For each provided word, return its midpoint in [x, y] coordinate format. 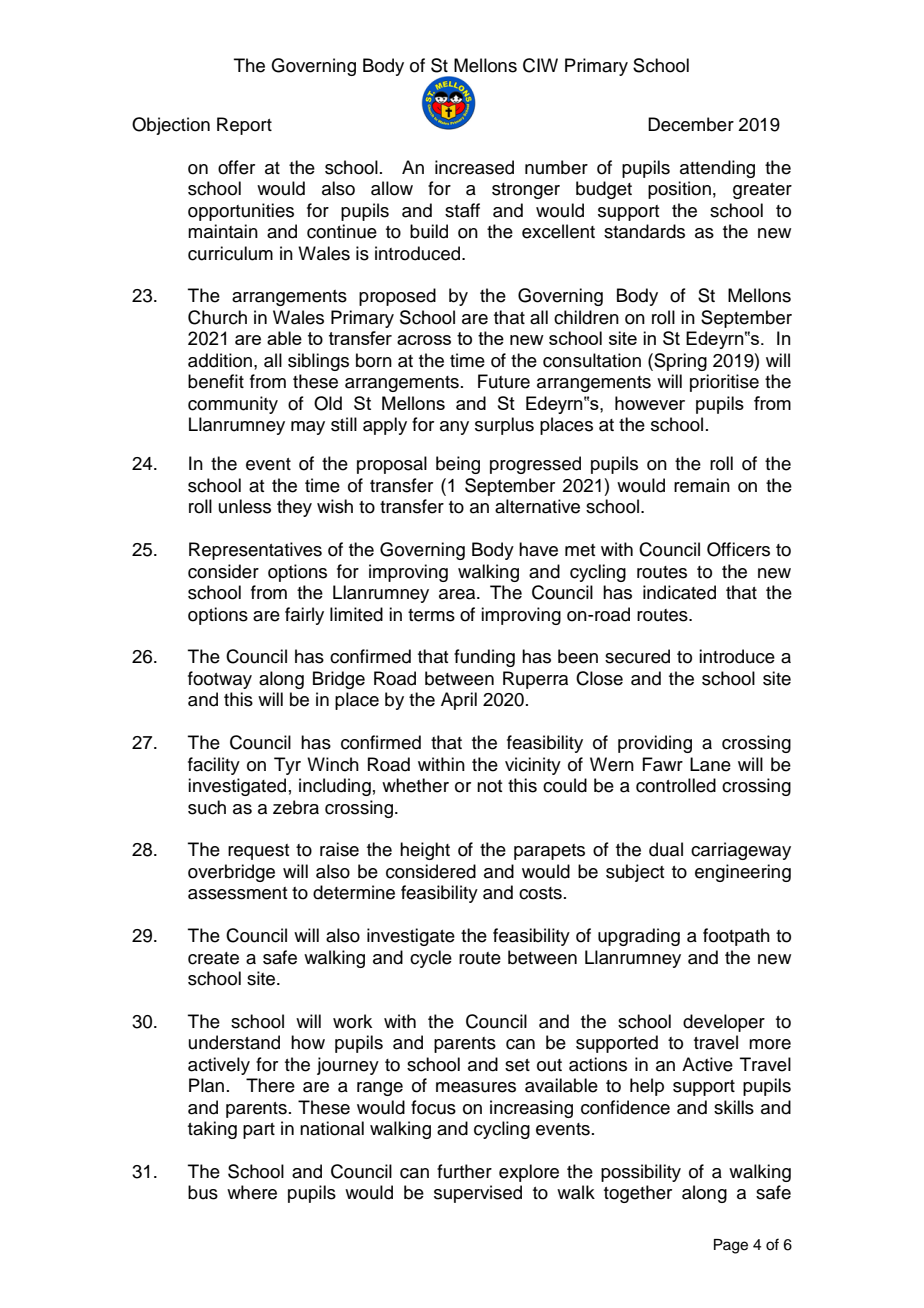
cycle [431, 959]
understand [234, 1042]
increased [474, 167]
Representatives [255, 551]
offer [236, 167]
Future [504, 381]
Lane [710, 764]
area [458, 594]
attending [717, 169]
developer [724, 1023]
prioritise [724, 383]
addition [220, 360]
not [489, 786]
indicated [679, 592]
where [252, 1192]
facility [214, 766]
